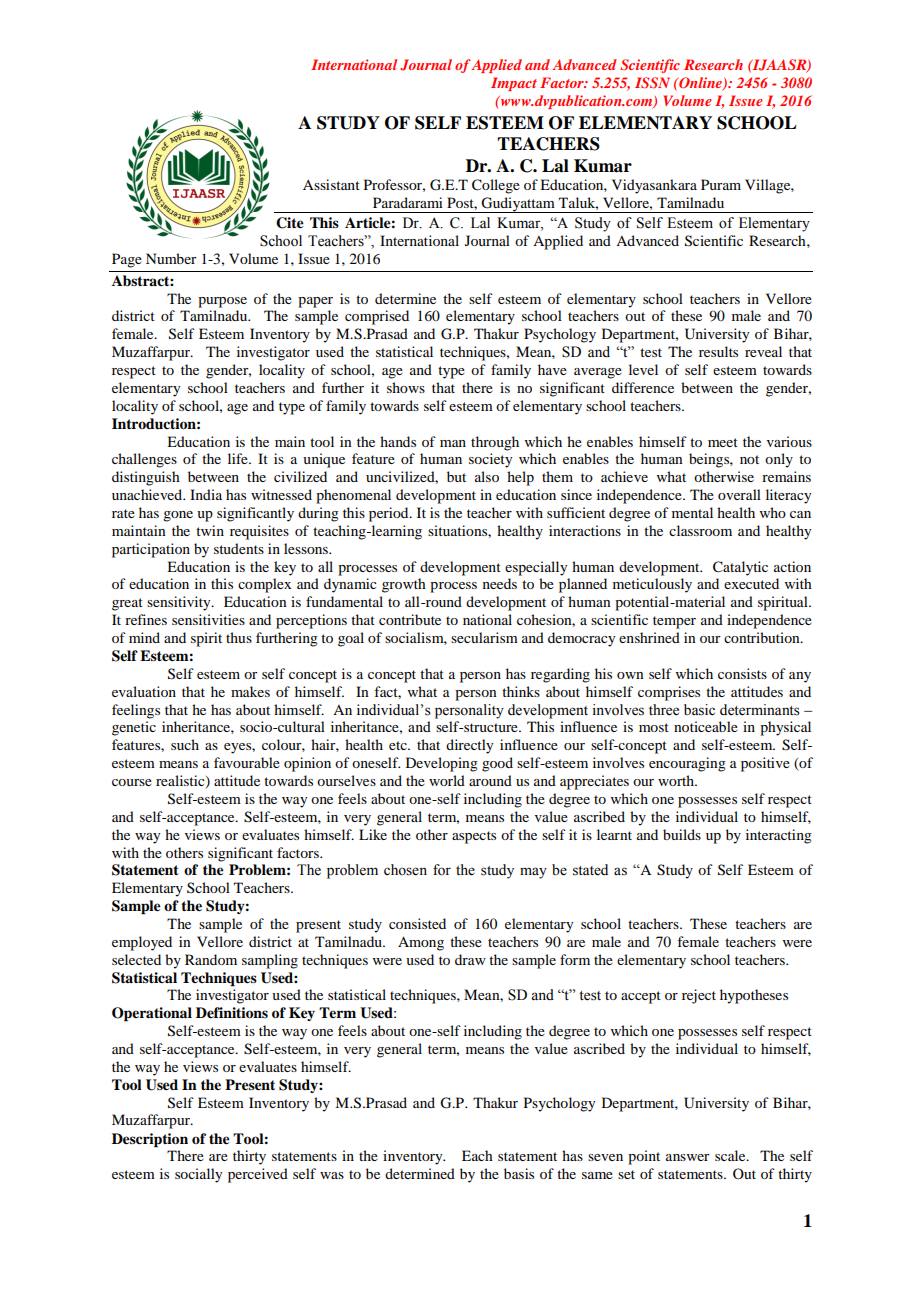 This screenshot has width=924, height=1308. Describe the element at coordinates (484, 637) in the screenshot. I see `secularism` at that location.
